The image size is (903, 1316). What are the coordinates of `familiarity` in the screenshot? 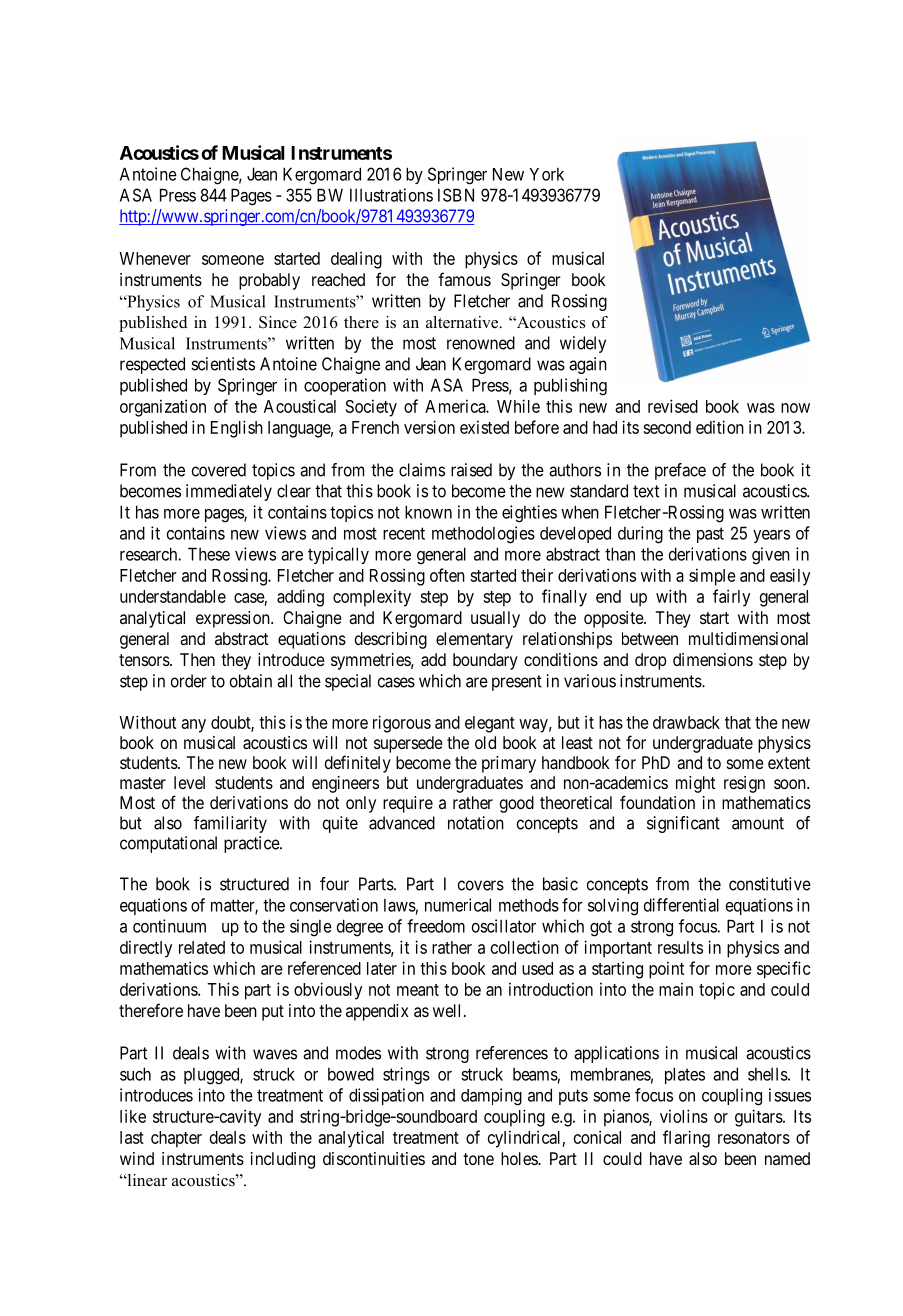 It's located at (230, 824).
